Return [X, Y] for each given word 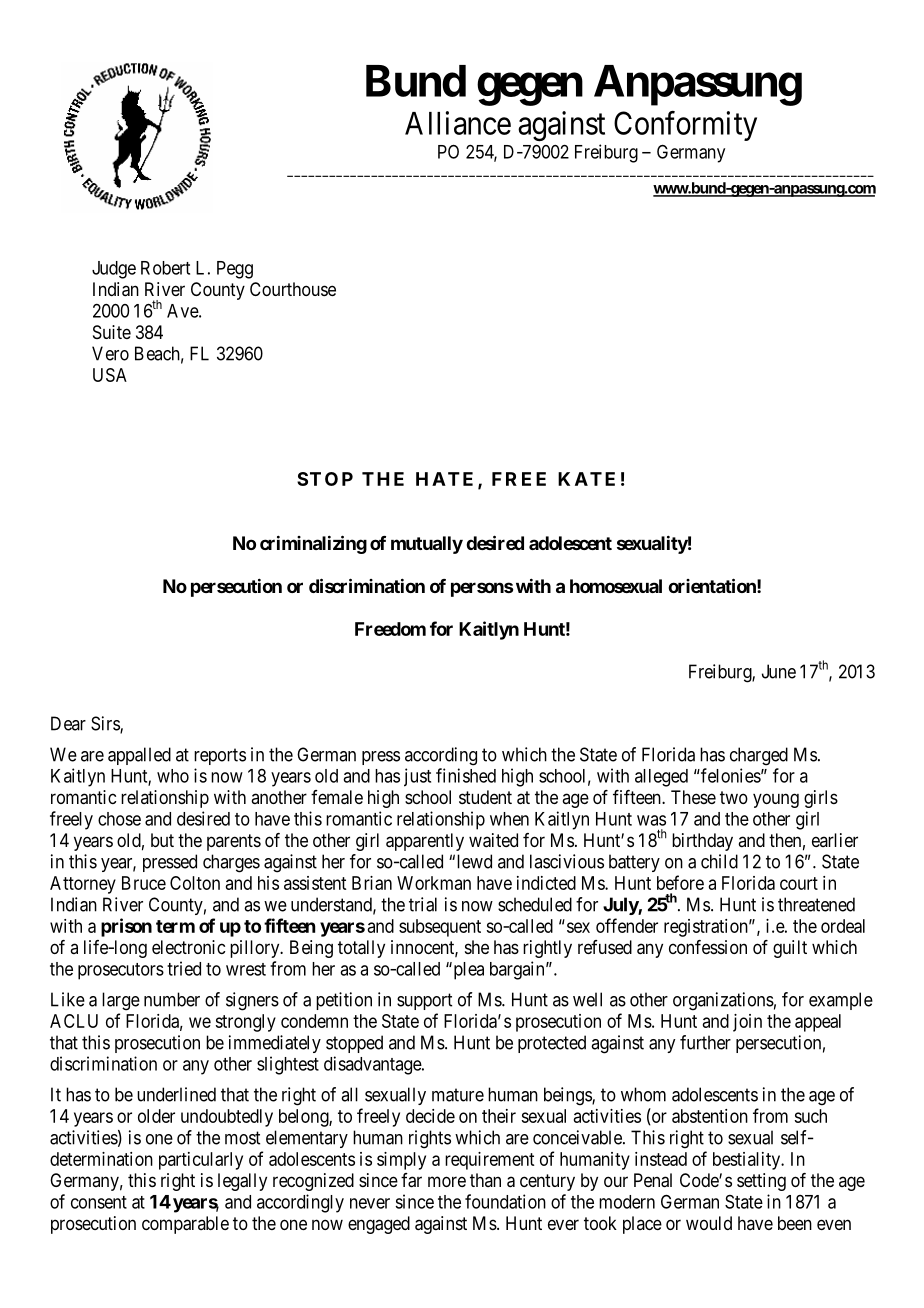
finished [466, 775]
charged [759, 756]
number [172, 999]
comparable [185, 1225]
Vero [110, 353]
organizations [723, 1001]
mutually [427, 545]
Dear [68, 723]
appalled [139, 756]
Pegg [235, 270]
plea [467, 971]
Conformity [685, 126]
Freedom [390, 629]
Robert [165, 268]
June [779, 671]
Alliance [458, 123]
